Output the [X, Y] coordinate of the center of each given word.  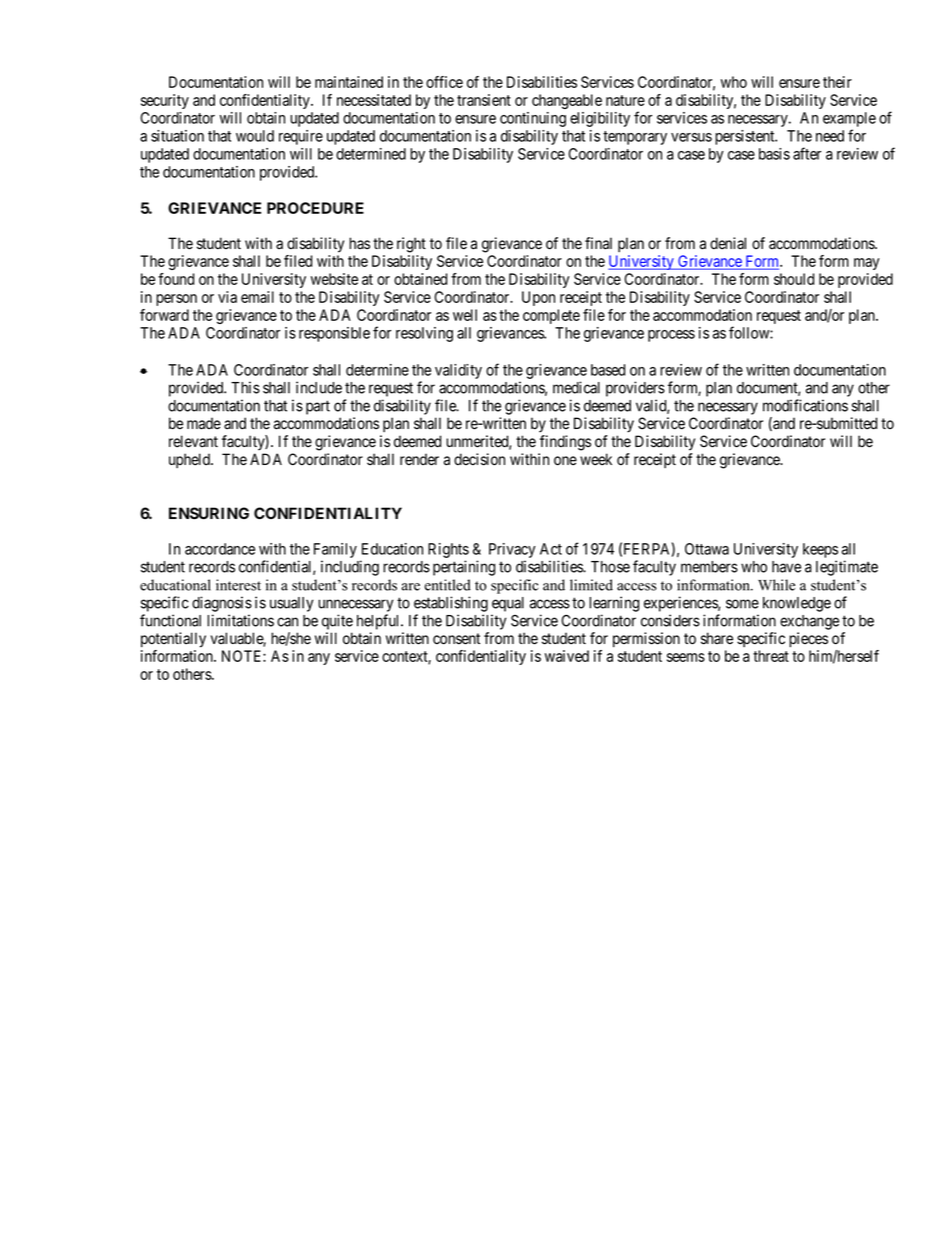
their [837, 82]
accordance [220, 549]
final [598, 243]
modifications [805, 405]
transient [484, 100]
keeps [820, 550]
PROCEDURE [315, 208]
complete [551, 316]
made [204, 423]
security [165, 101]
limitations [240, 620]
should [794, 279]
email [257, 297]
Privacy [512, 550]
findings [565, 443]
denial [728, 243]
